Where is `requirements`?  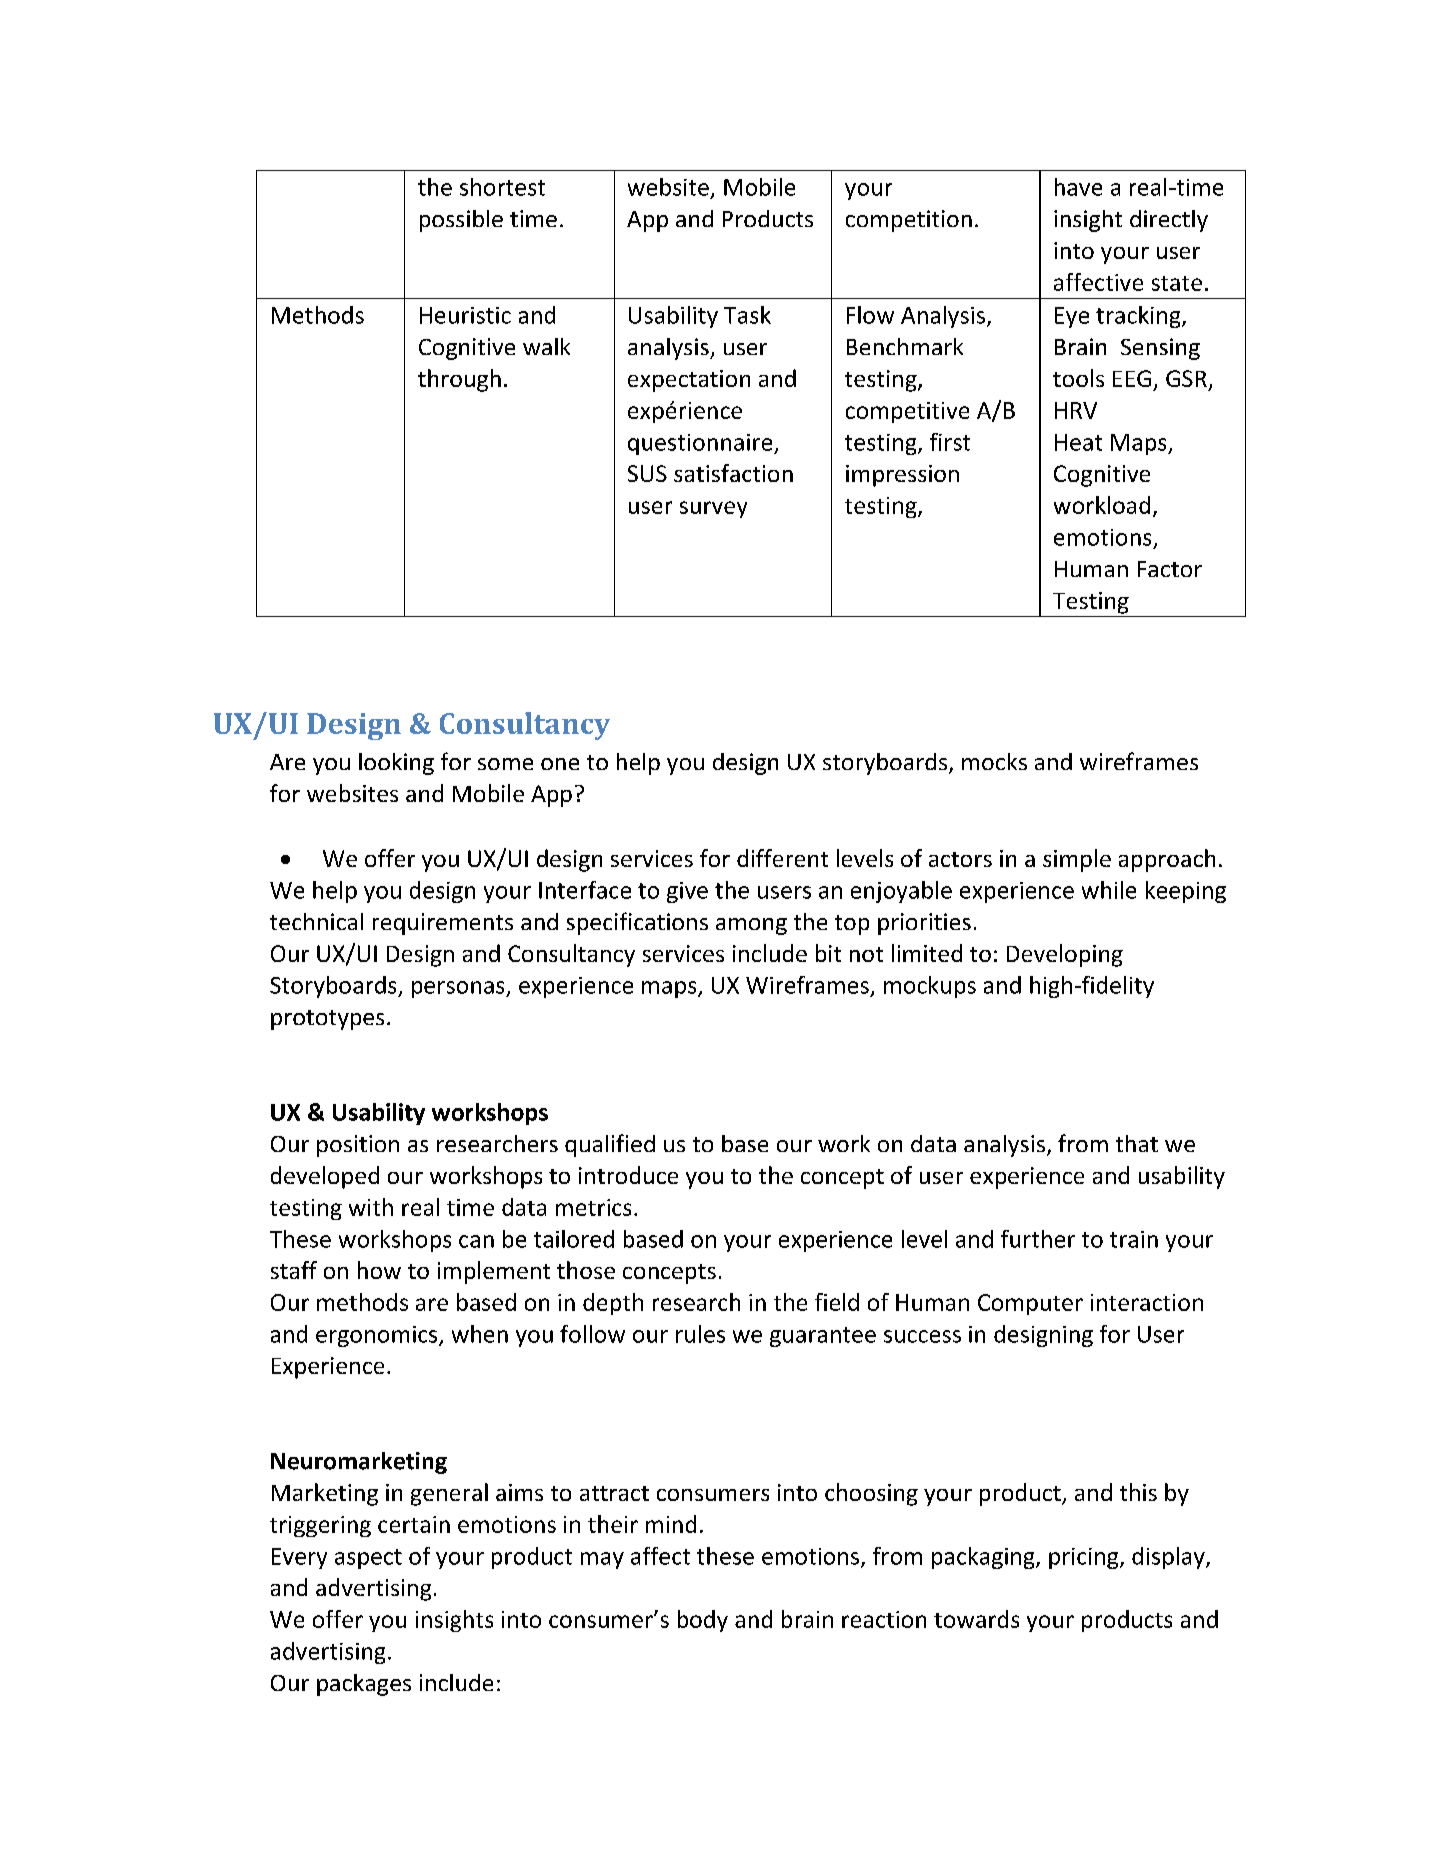 requirements is located at coordinates (443, 924).
